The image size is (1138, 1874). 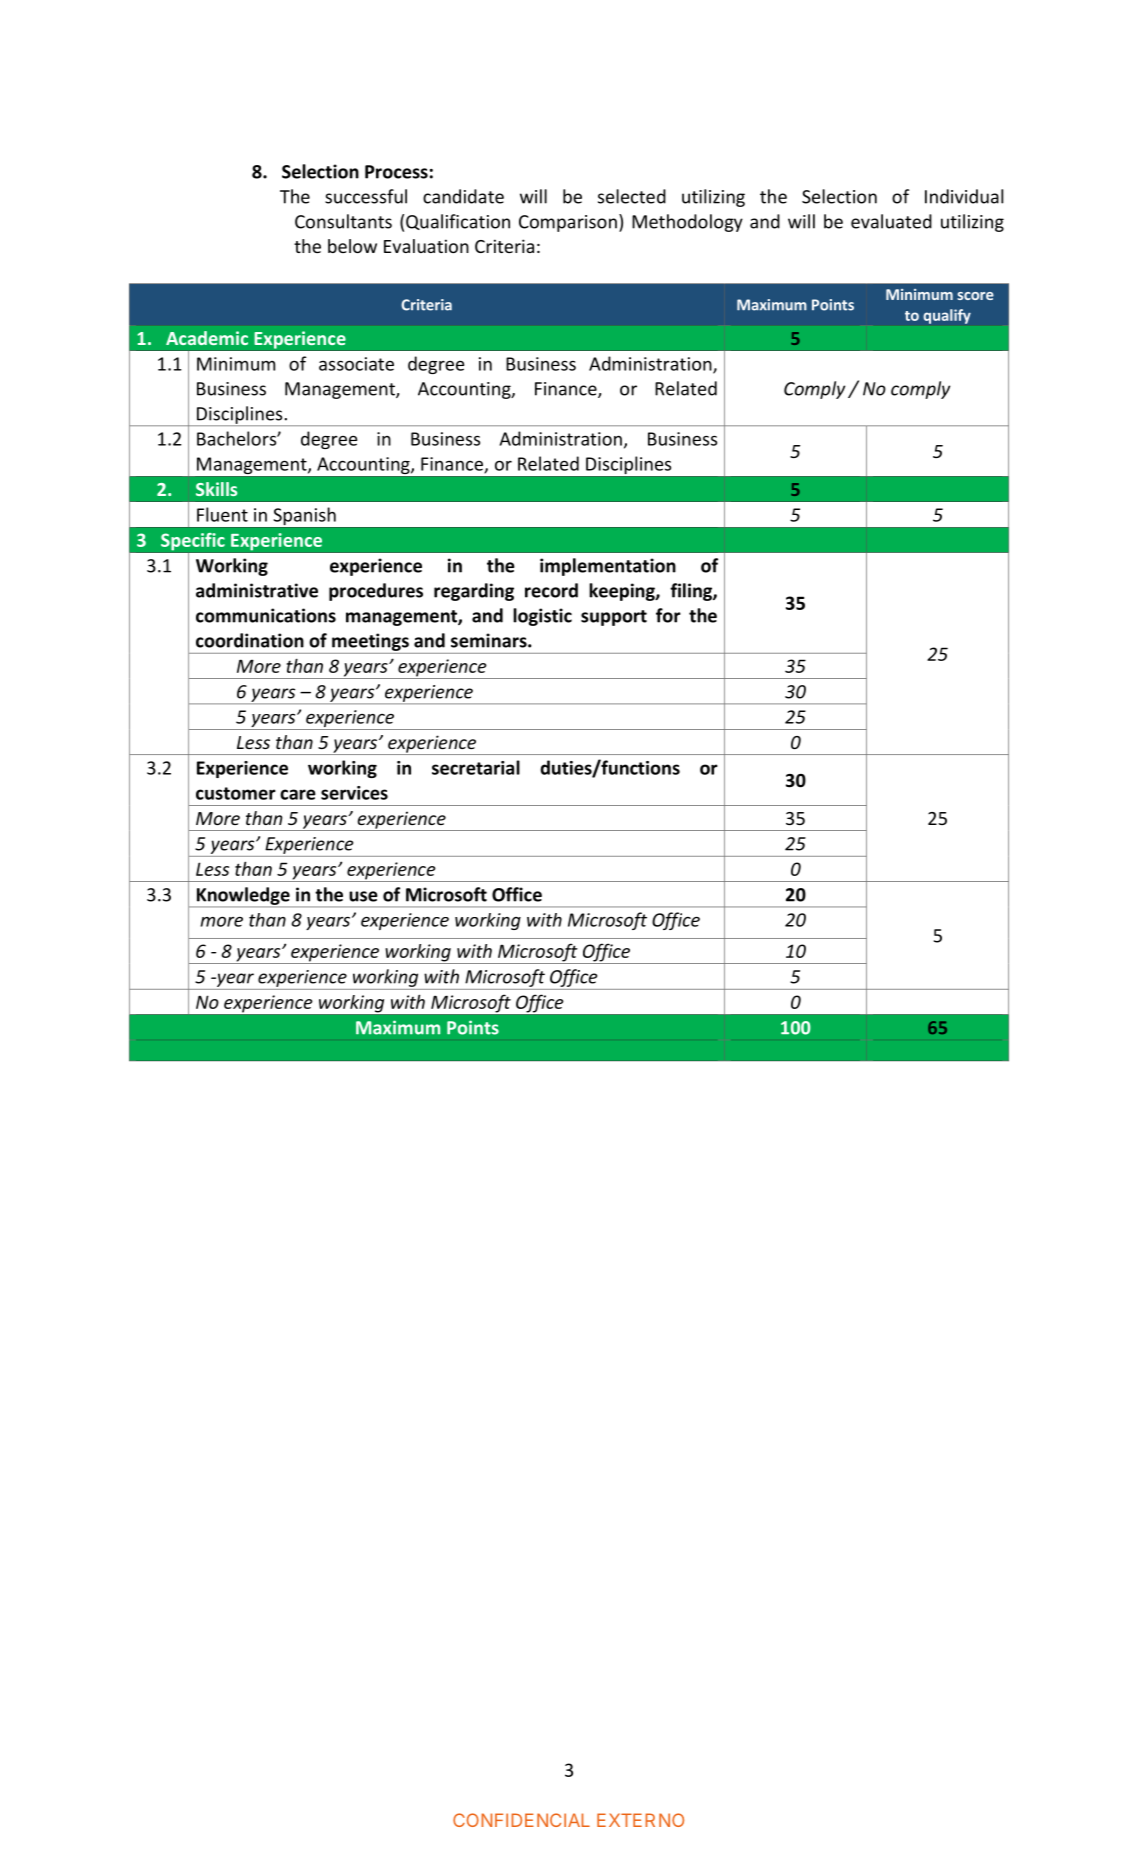 What do you see at coordinates (614, 618) in the screenshot?
I see `support` at bounding box center [614, 618].
